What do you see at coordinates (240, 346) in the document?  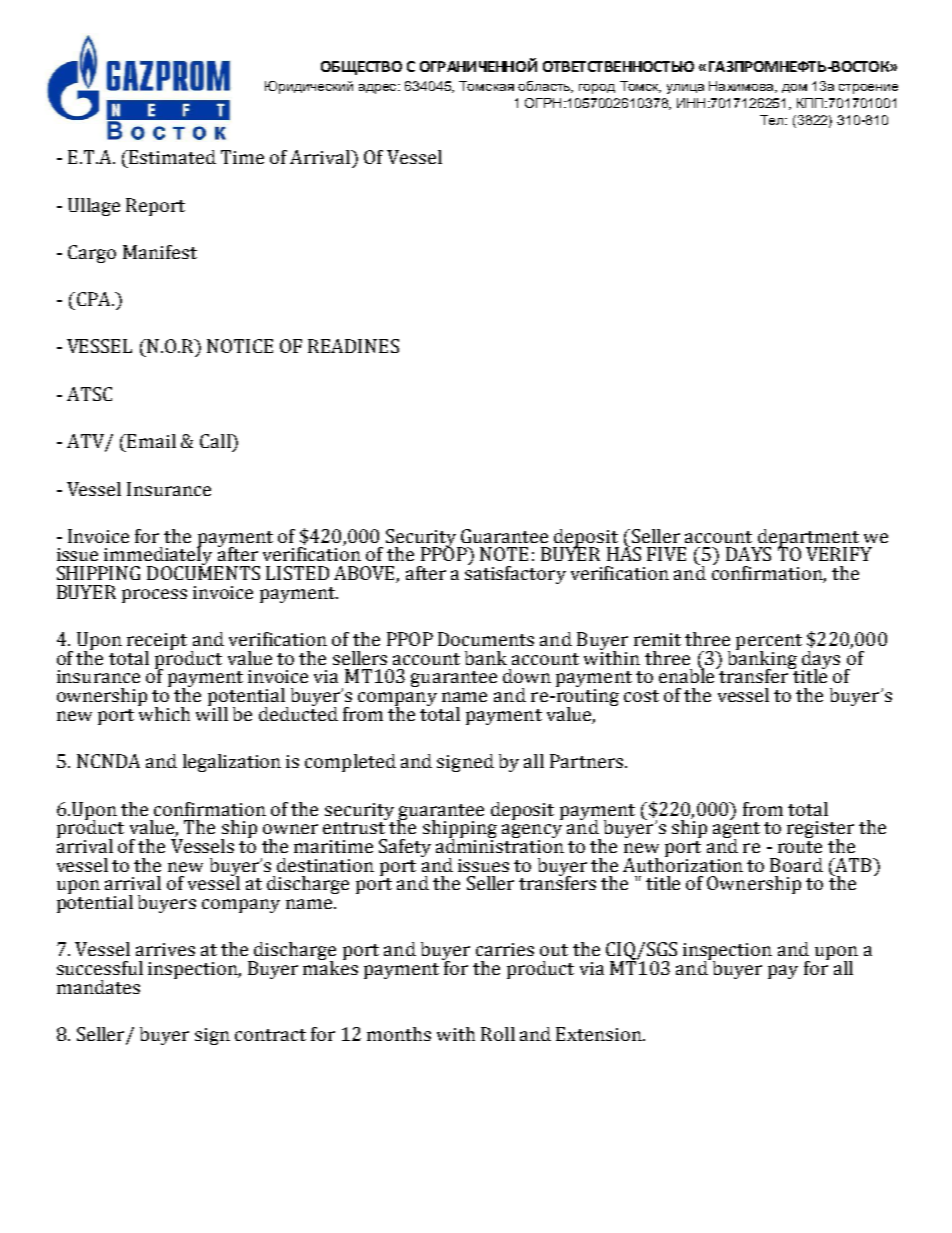 I see `NOTICE` at bounding box center [240, 346].
